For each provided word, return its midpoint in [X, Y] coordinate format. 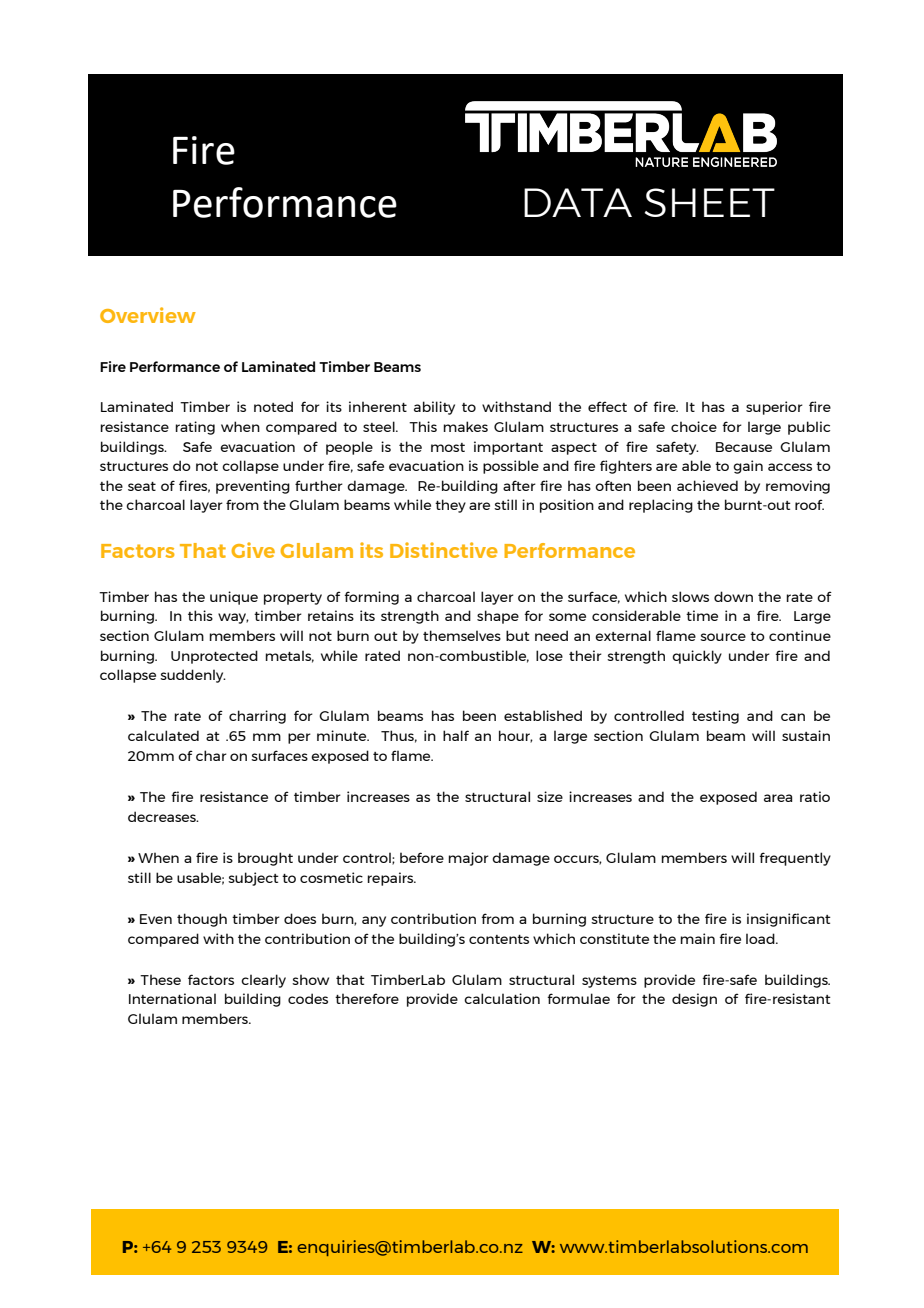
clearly [263, 981]
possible [511, 467]
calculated [163, 735]
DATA [578, 202]
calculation [502, 998]
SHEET [710, 202]
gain [748, 467]
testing [715, 717]
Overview [148, 315]
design [694, 1000]
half [456, 735]
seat [142, 486]
